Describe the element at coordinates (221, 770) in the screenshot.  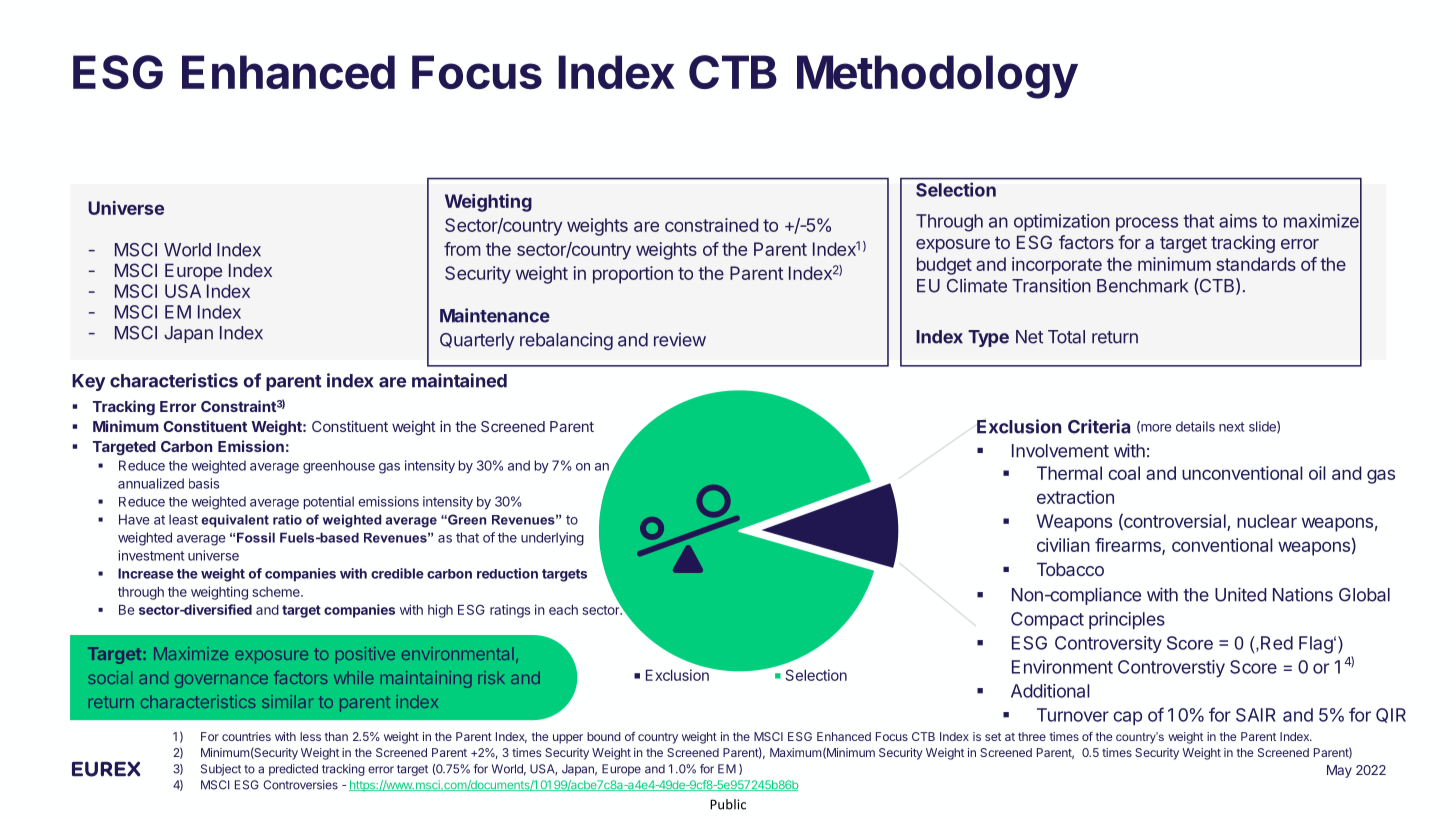
I see `Subject` at that location.
